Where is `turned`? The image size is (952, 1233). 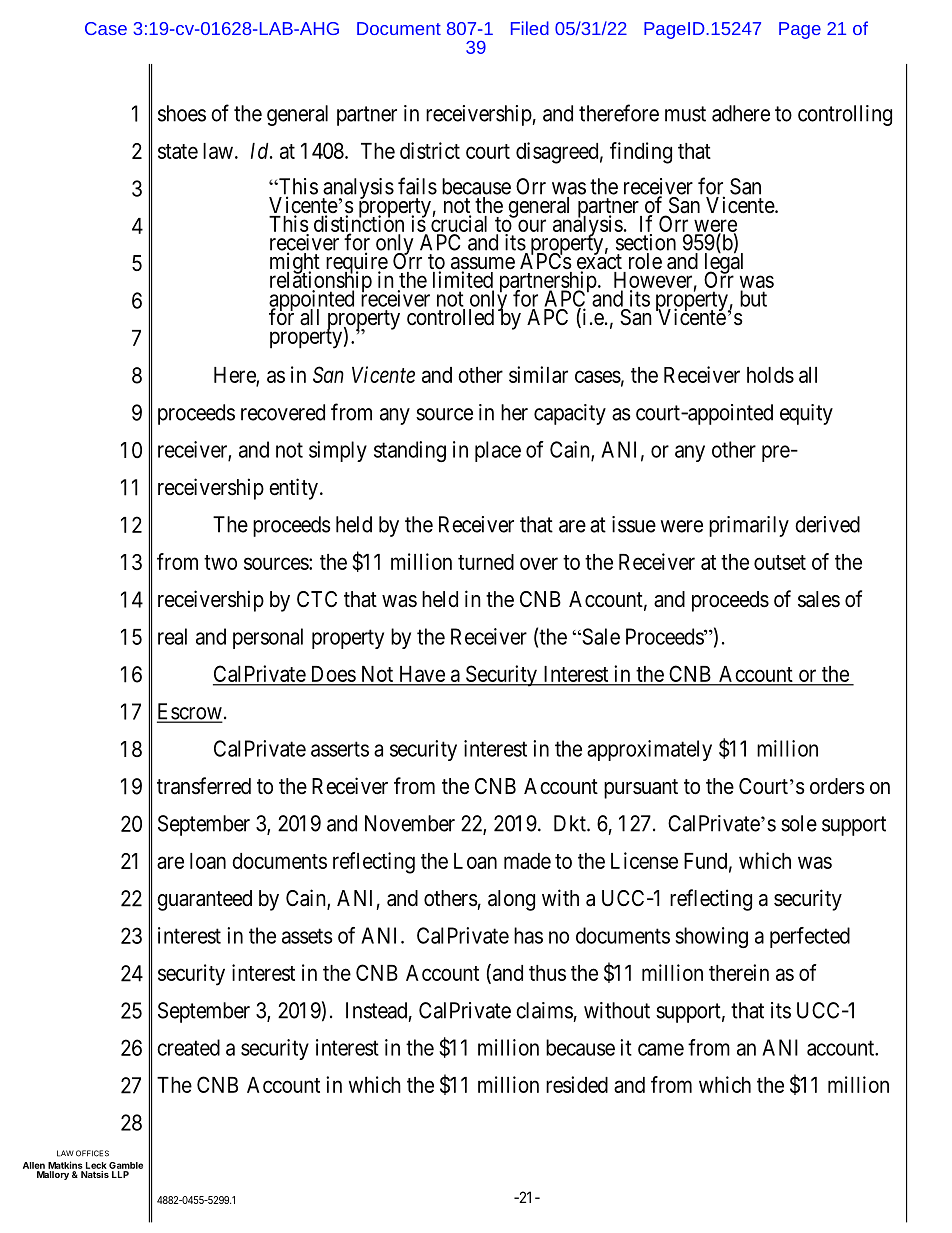
turned is located at coordinates (486, 562).
